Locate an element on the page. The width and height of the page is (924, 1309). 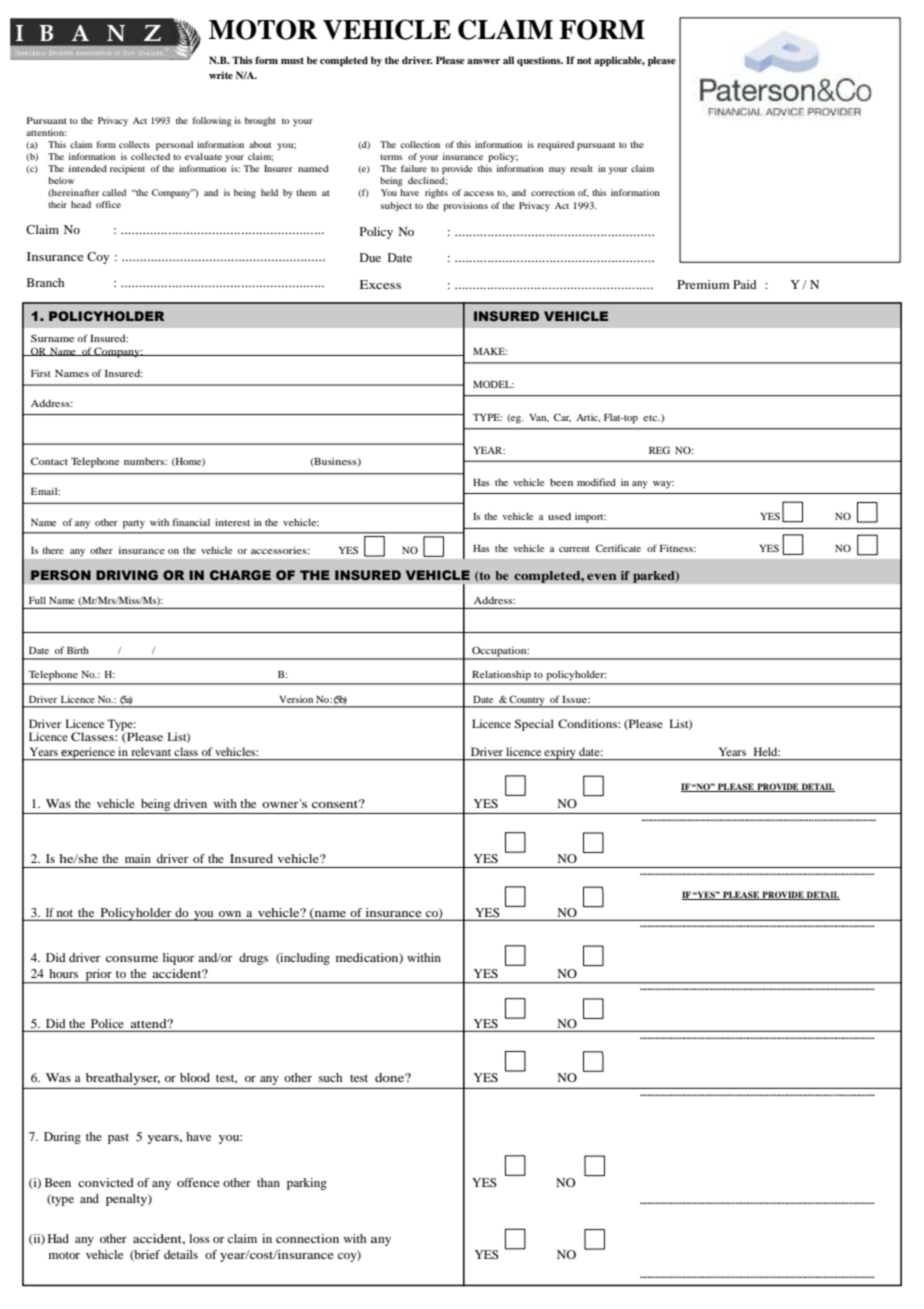
Version is located at coordinates (296, 699).
